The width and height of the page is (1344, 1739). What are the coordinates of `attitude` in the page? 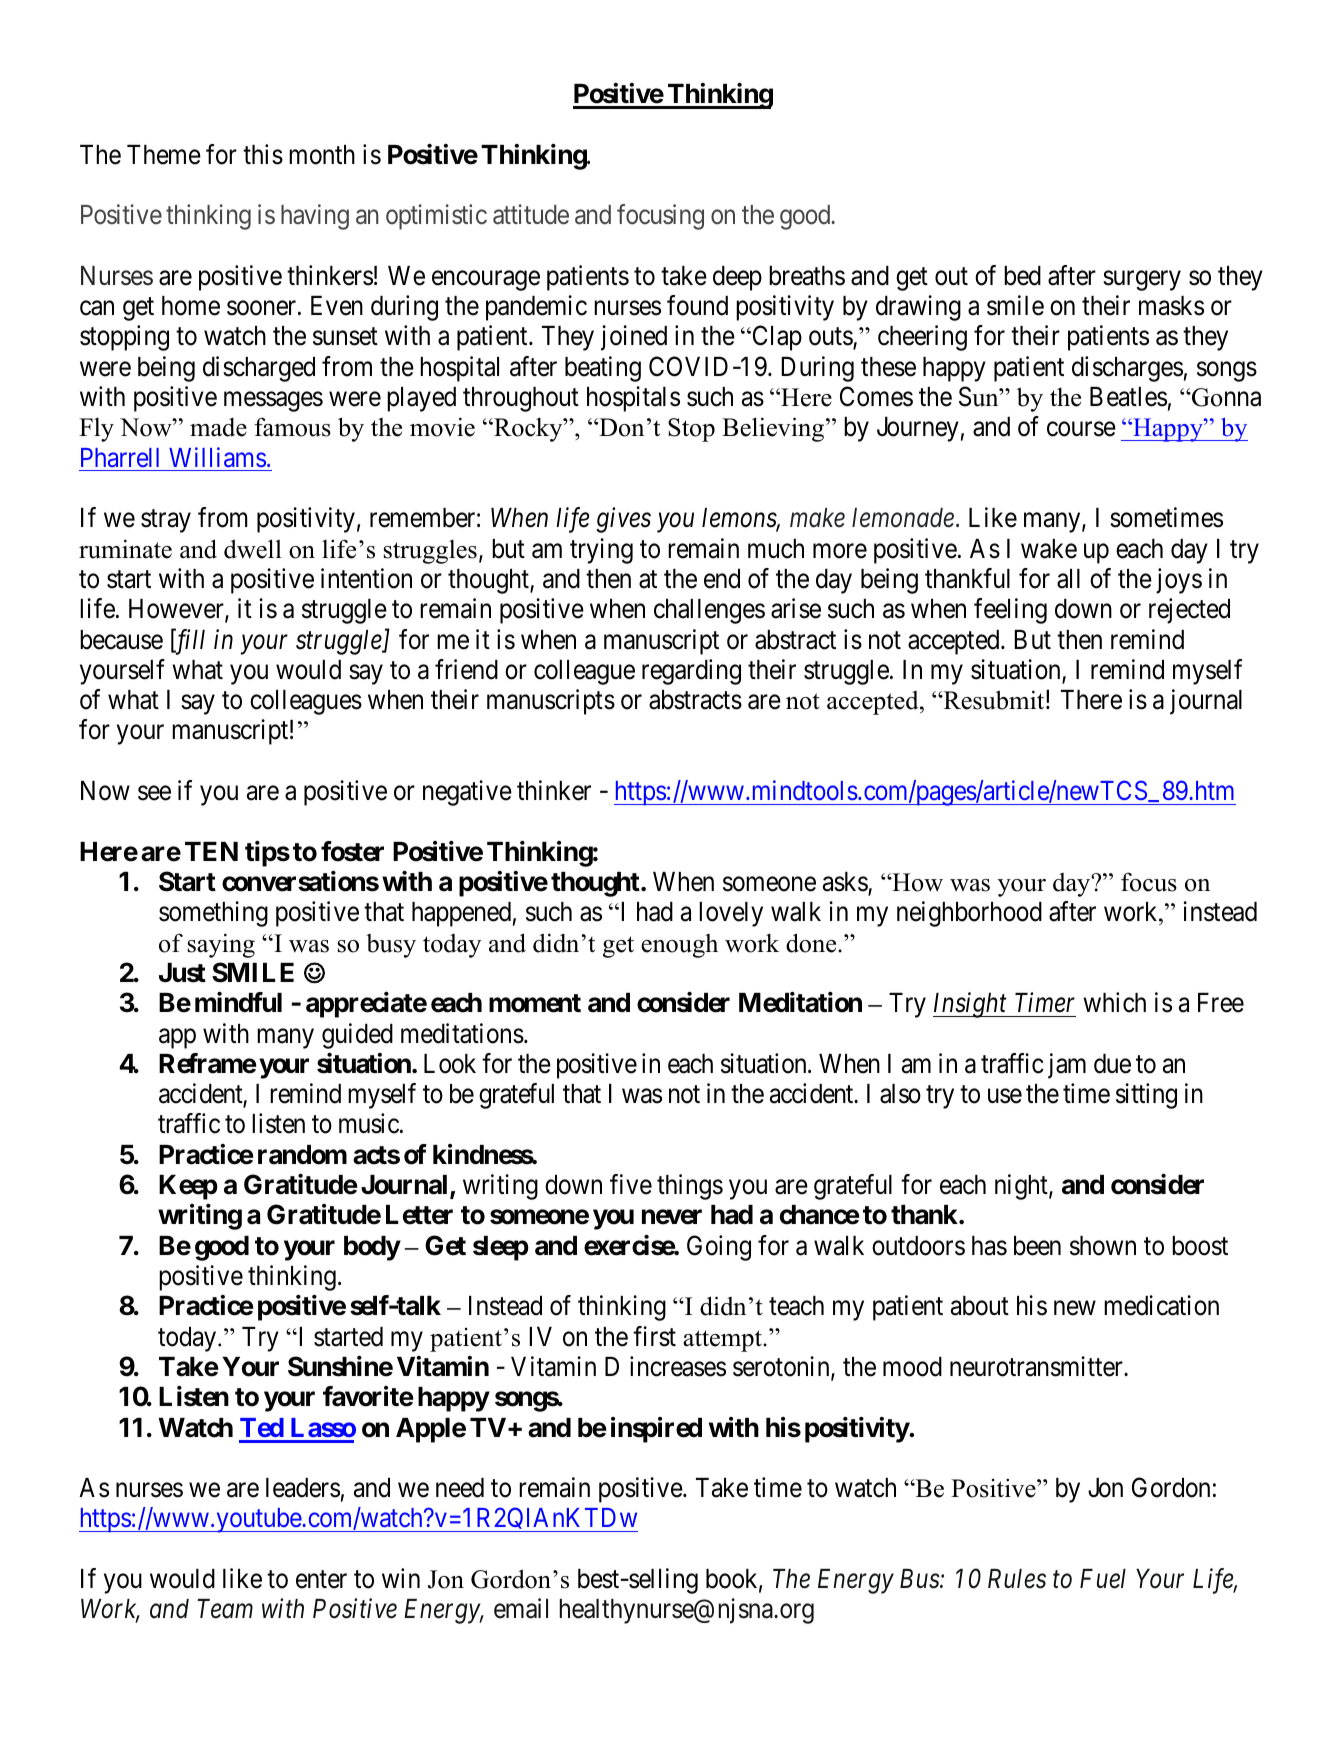 It's located at (531, 214).
